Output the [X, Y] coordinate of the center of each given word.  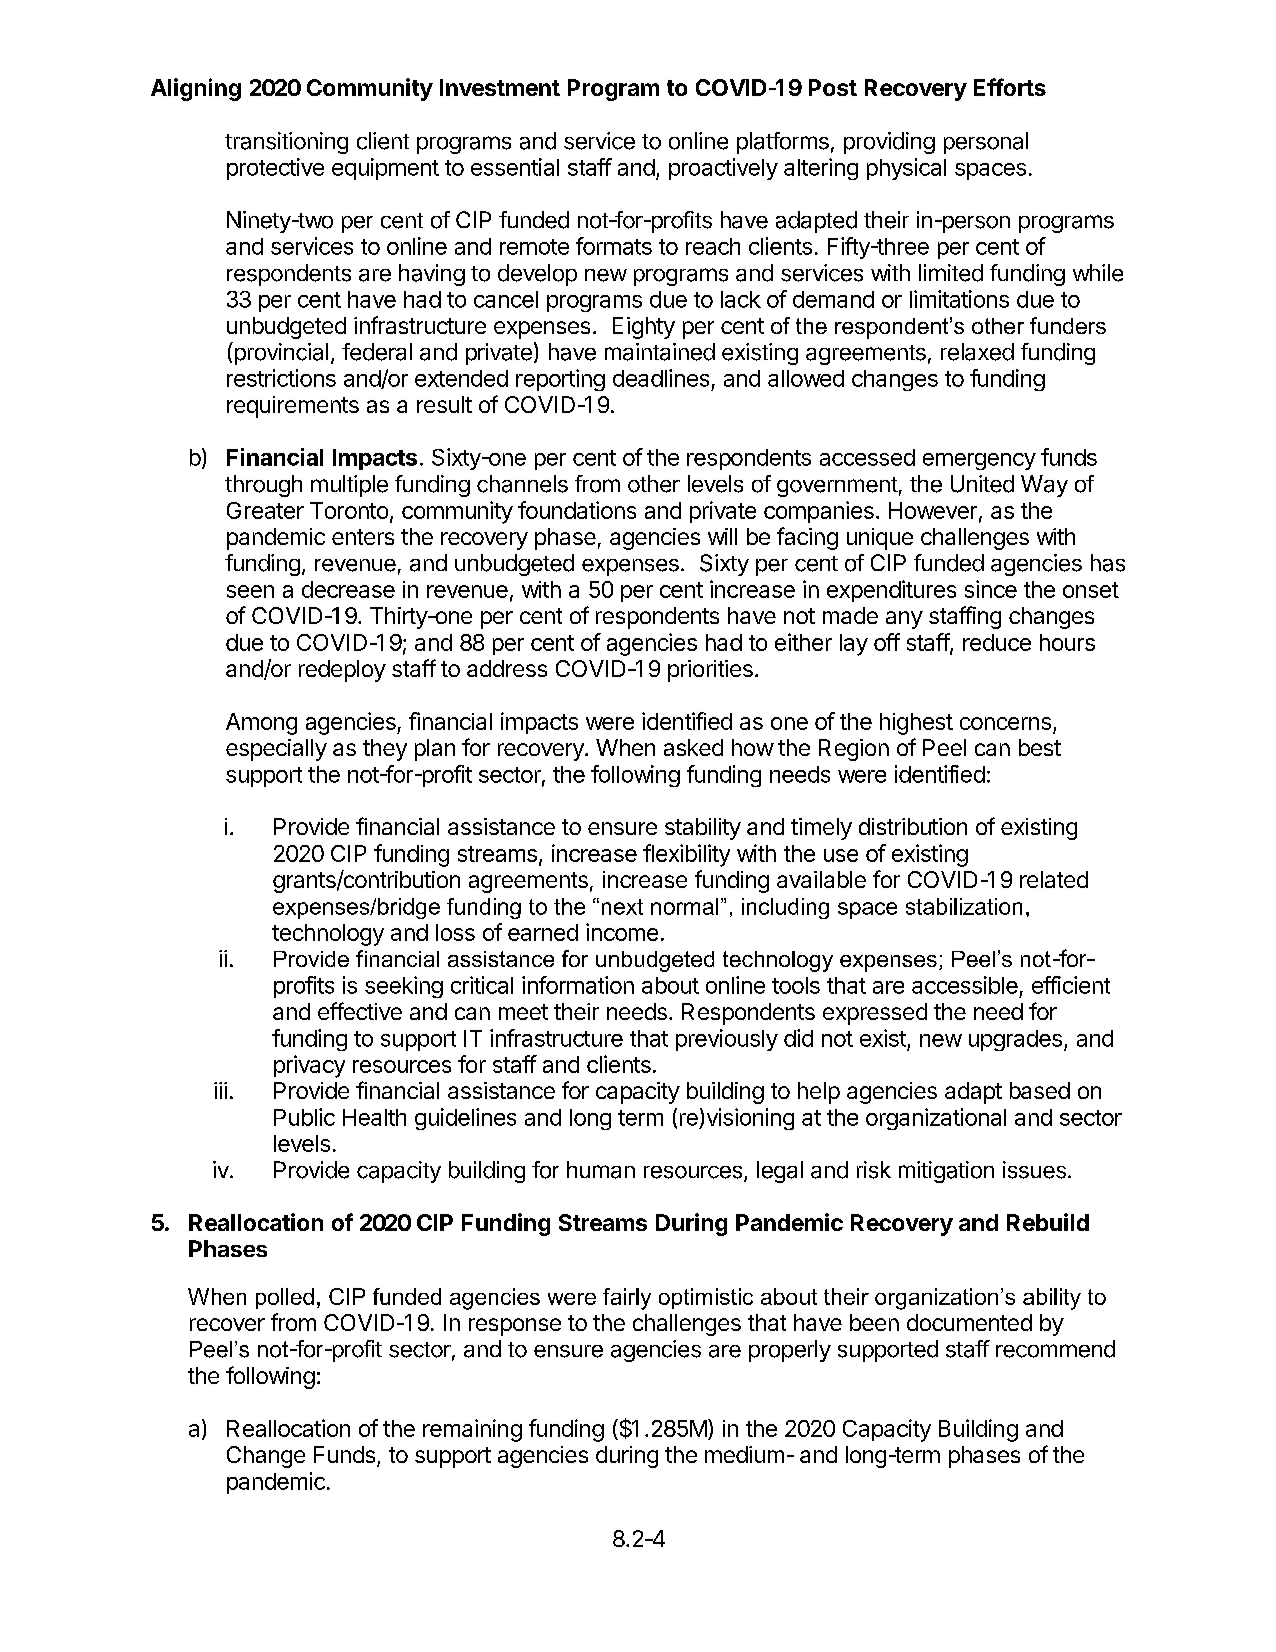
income [622, 932]
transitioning [286, 143]
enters [363, 537]
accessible [965, 985]
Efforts [1010, 87]
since [991, 589]
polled [285, 1298]
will [722, 536]
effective [360, 1011]
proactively [723, 169]
